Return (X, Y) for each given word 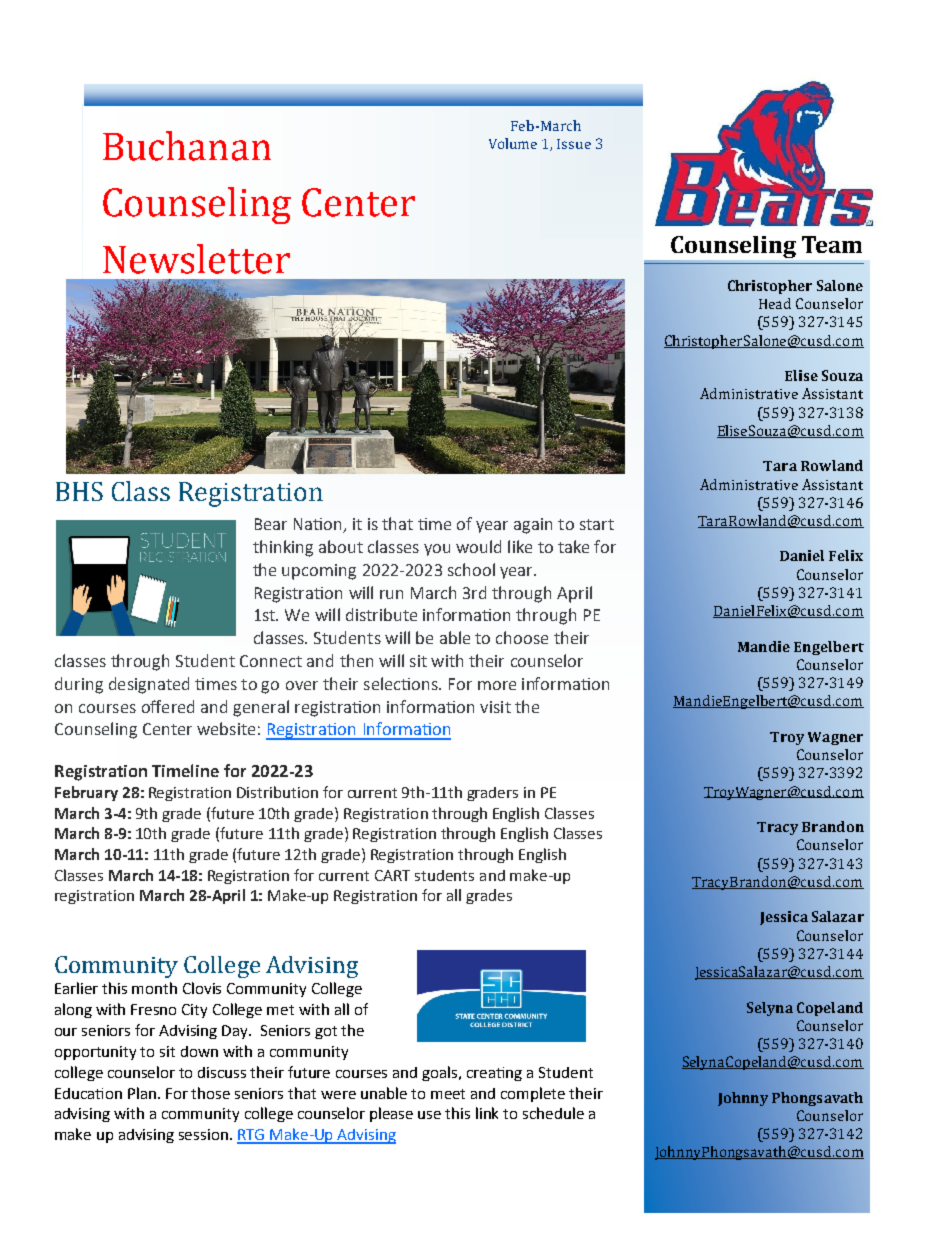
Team (832, 244)
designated (149, 685)
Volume (513, 143)
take (573, 546)
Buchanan (187, 146)
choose (522, 637)
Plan (143, 1093)
